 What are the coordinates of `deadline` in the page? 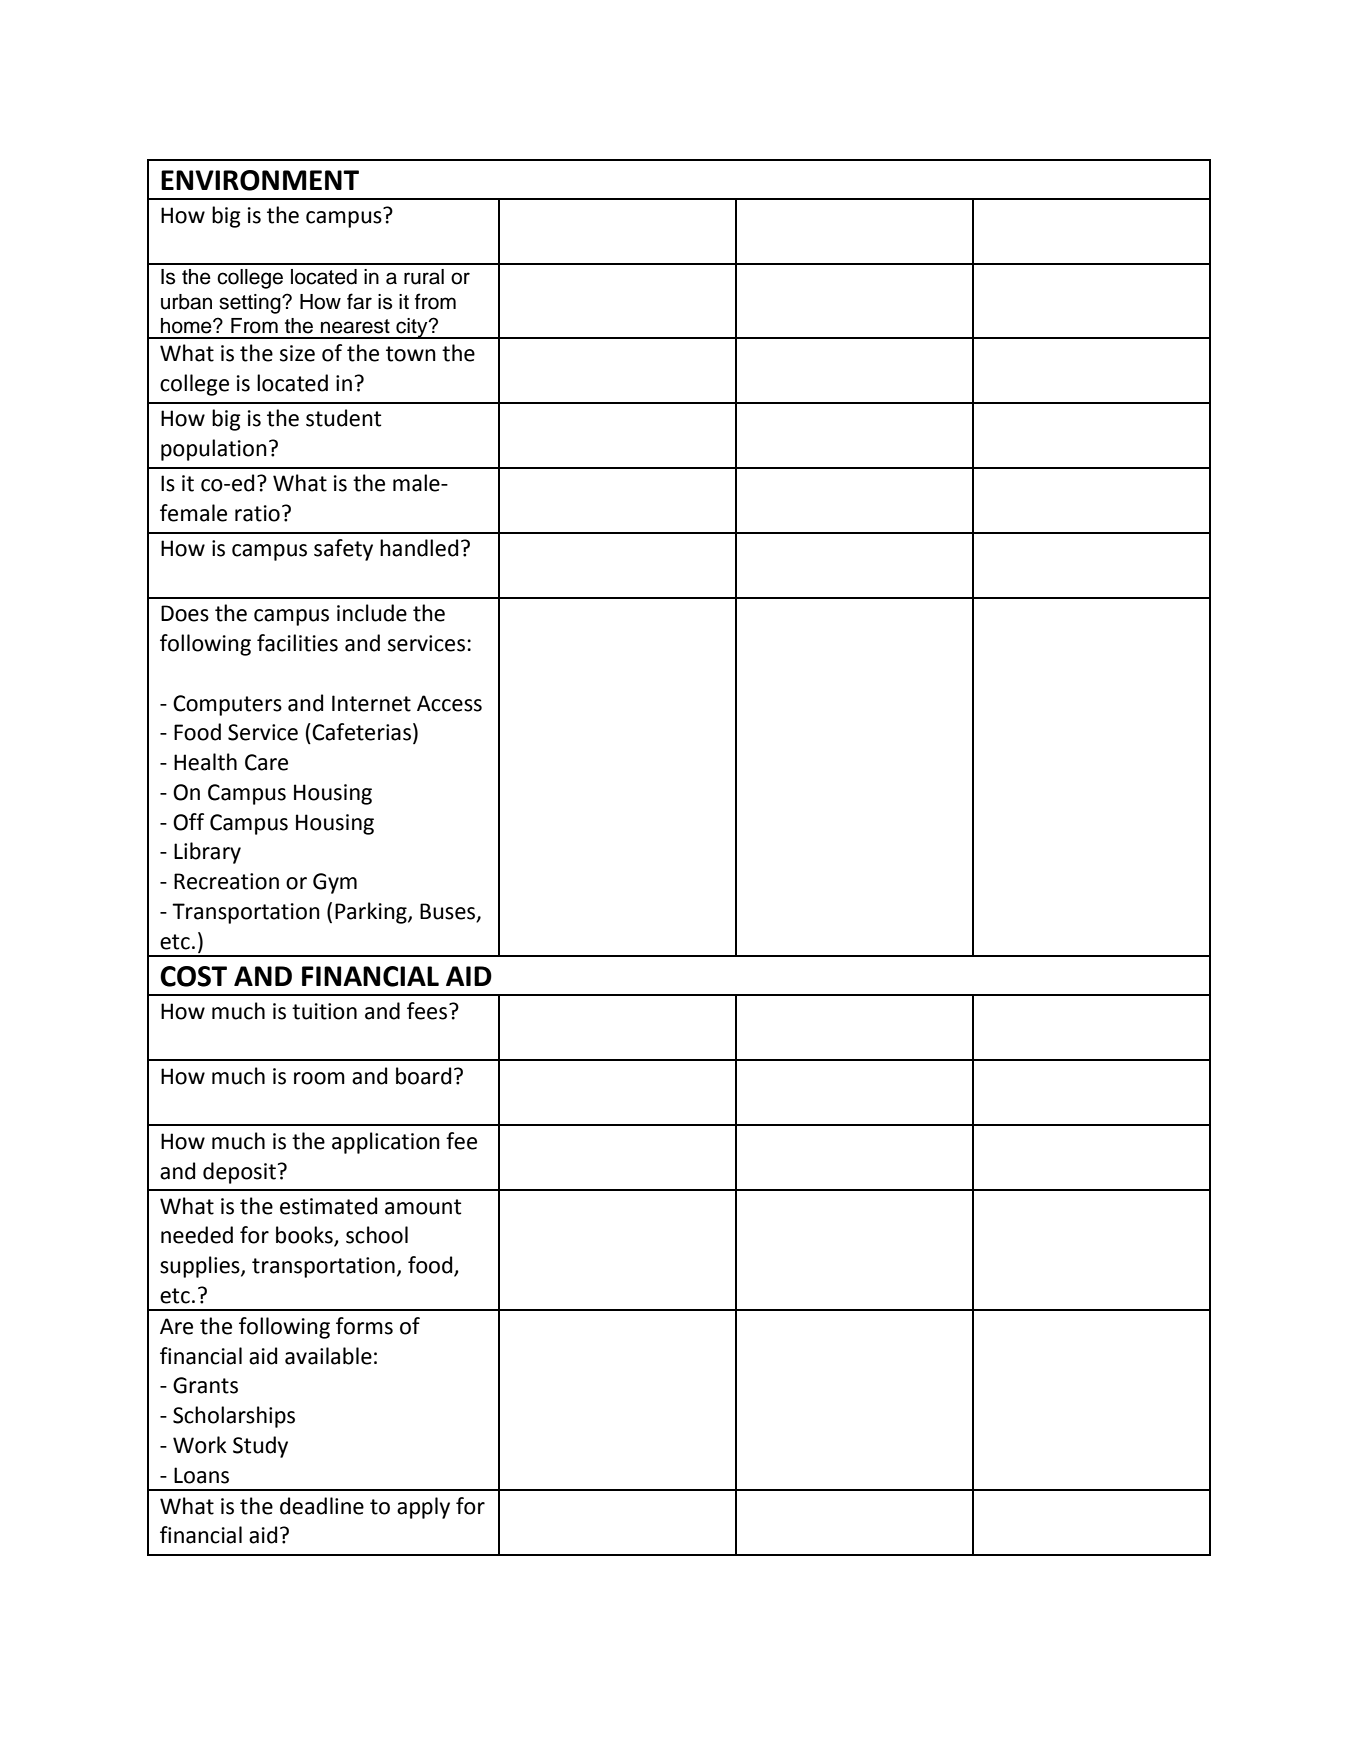 It's located at (322, 1506).
